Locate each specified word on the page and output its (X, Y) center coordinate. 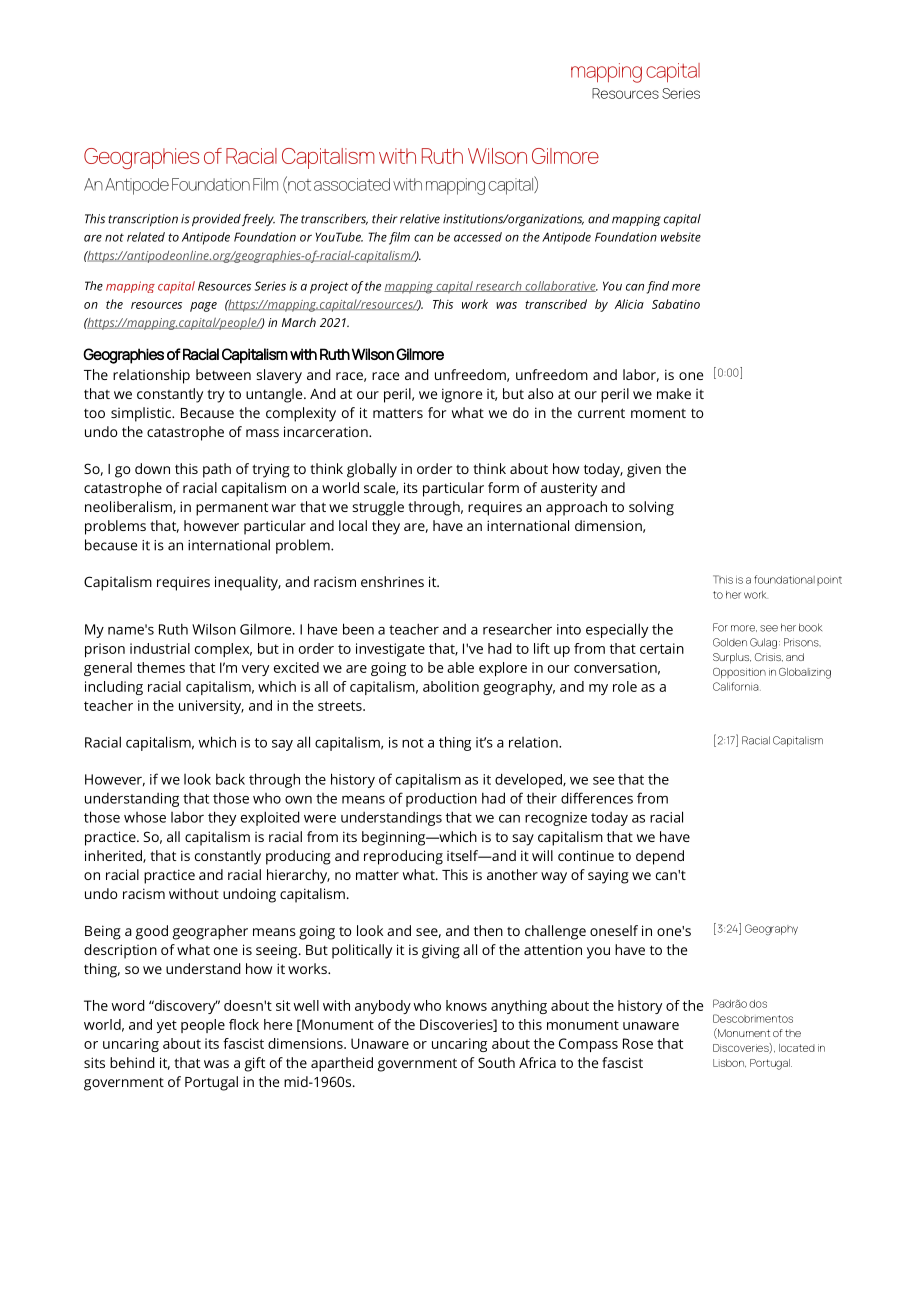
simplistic (142, 414)
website (681, 237)
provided (216, 220)
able (460, 667)
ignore (462, 395)
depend (660, 857)
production (441, 800)
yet (167, 1026)
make (674, 393)
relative (420, 219)
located (797, 1048)
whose (145, 817)
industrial (160, 648)
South (496, 1062)
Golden (730, 642)
